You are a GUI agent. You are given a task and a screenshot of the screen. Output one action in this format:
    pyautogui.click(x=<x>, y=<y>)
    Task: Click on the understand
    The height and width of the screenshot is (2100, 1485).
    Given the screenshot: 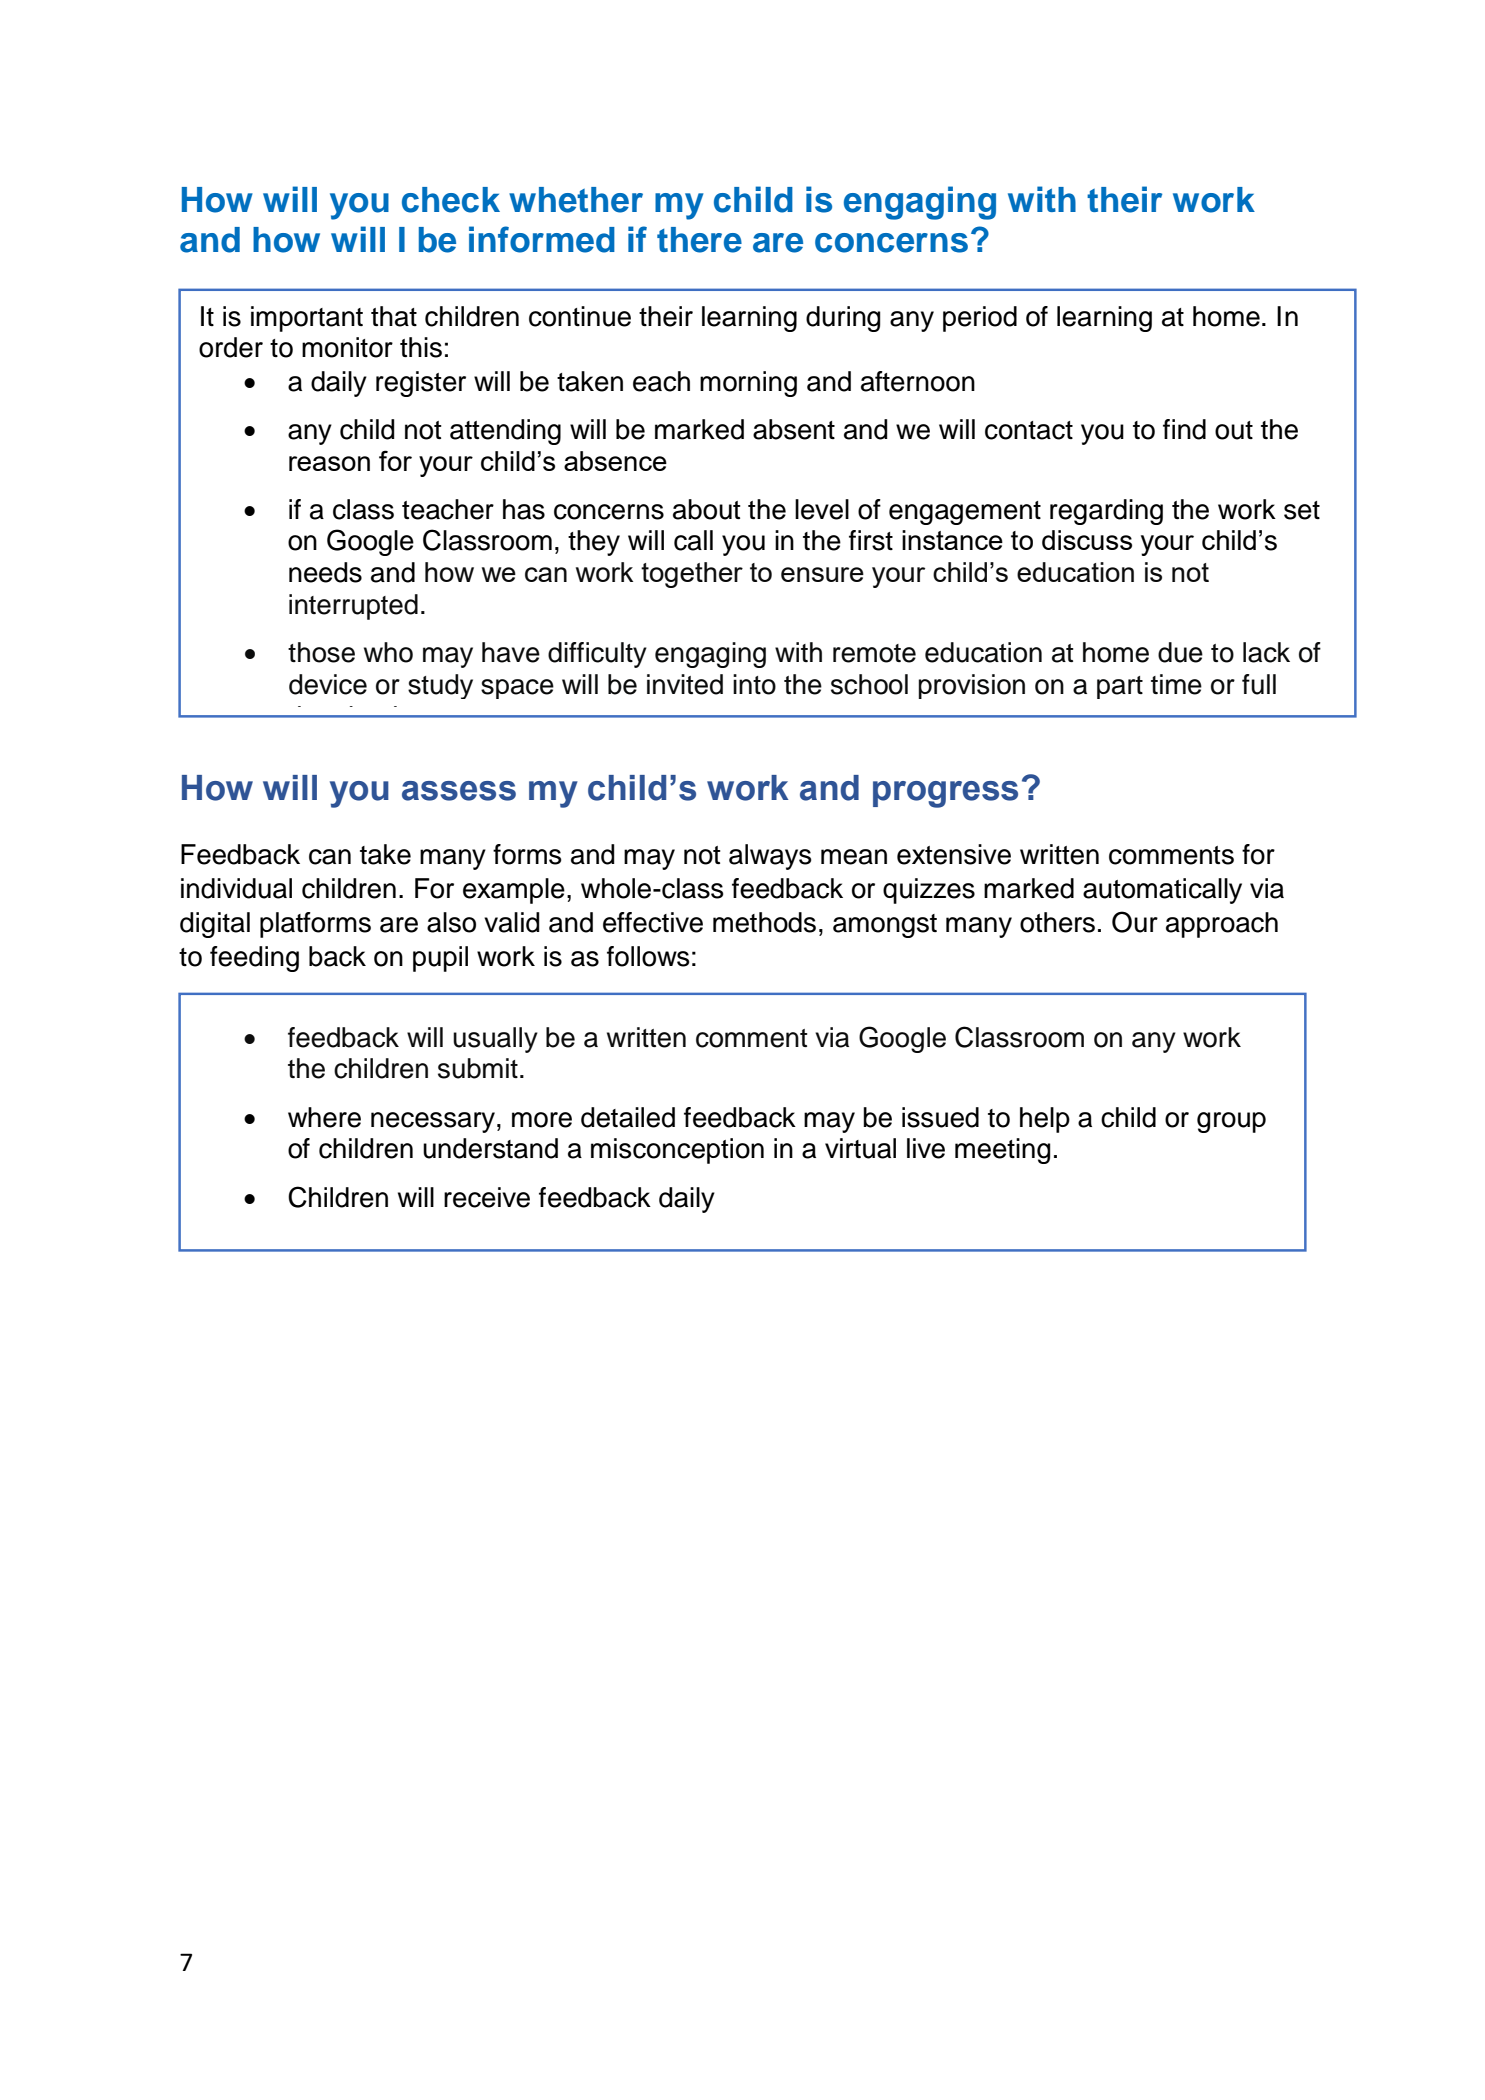 What is the action you would take?
    pyautogui.click(x=490, y=1148)
